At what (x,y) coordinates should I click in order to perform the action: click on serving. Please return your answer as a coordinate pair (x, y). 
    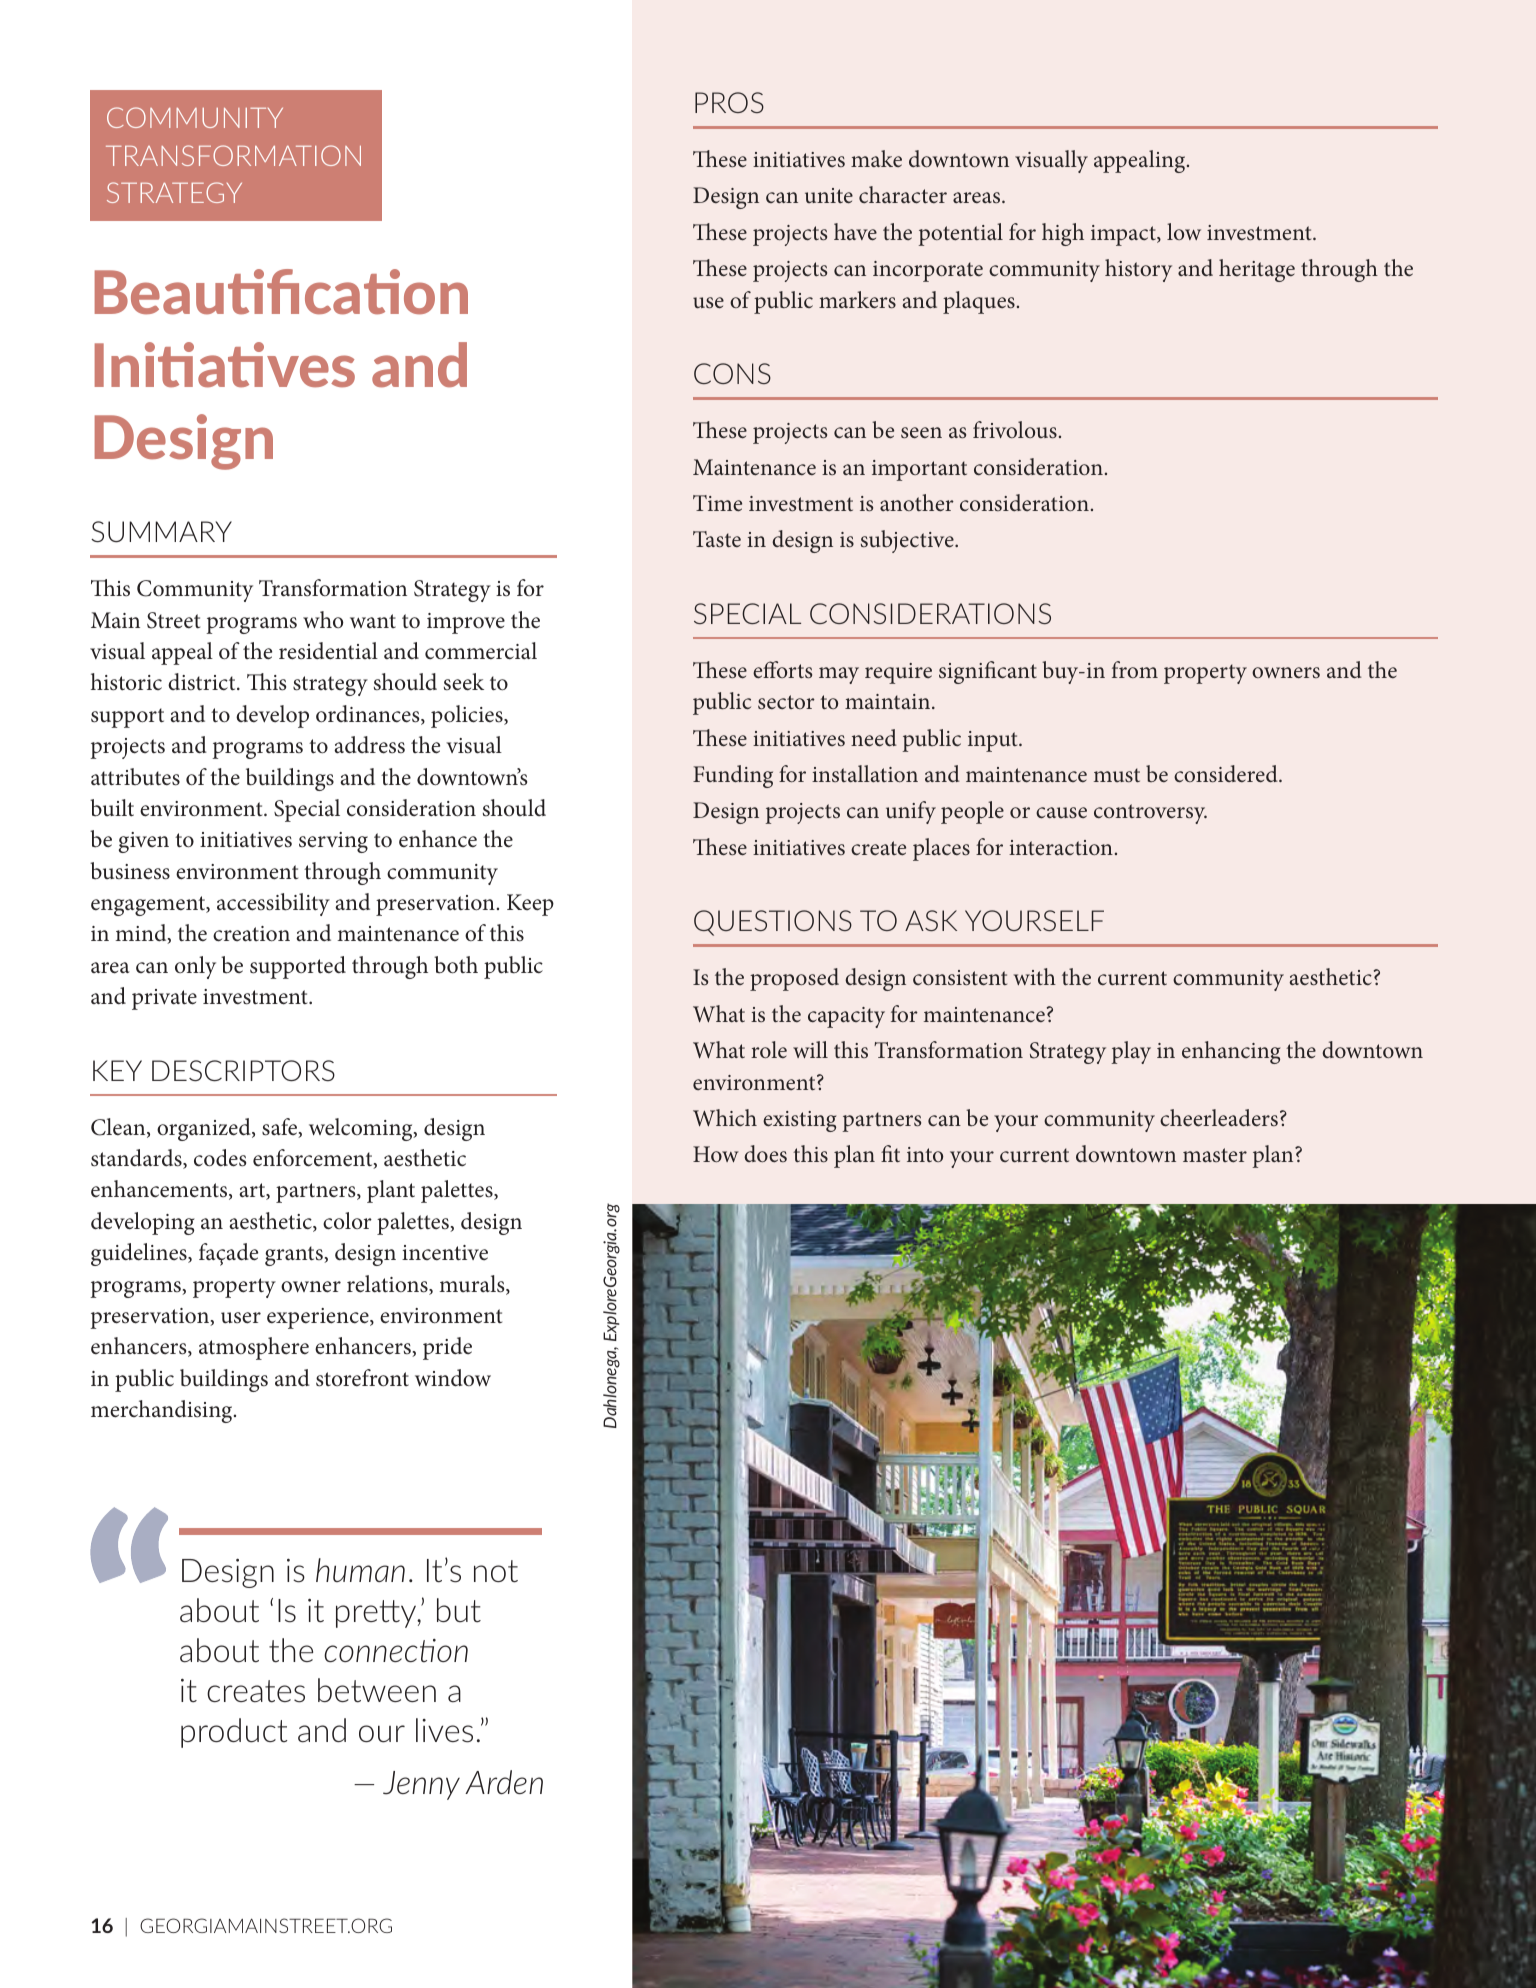
    Looking at the image, I should click on (333, 842).
